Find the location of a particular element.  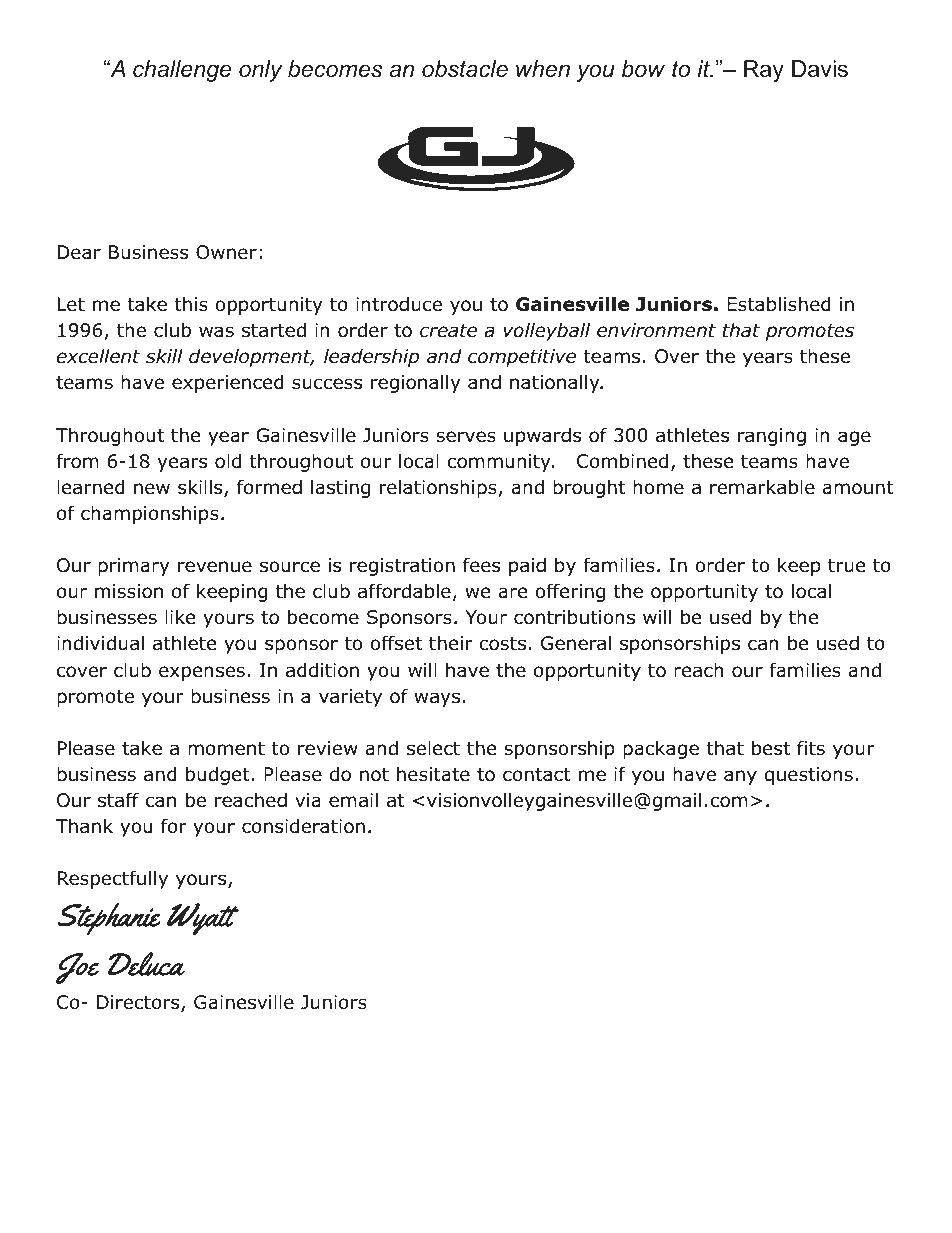

remarkable is located at coordinates (762, 487).
